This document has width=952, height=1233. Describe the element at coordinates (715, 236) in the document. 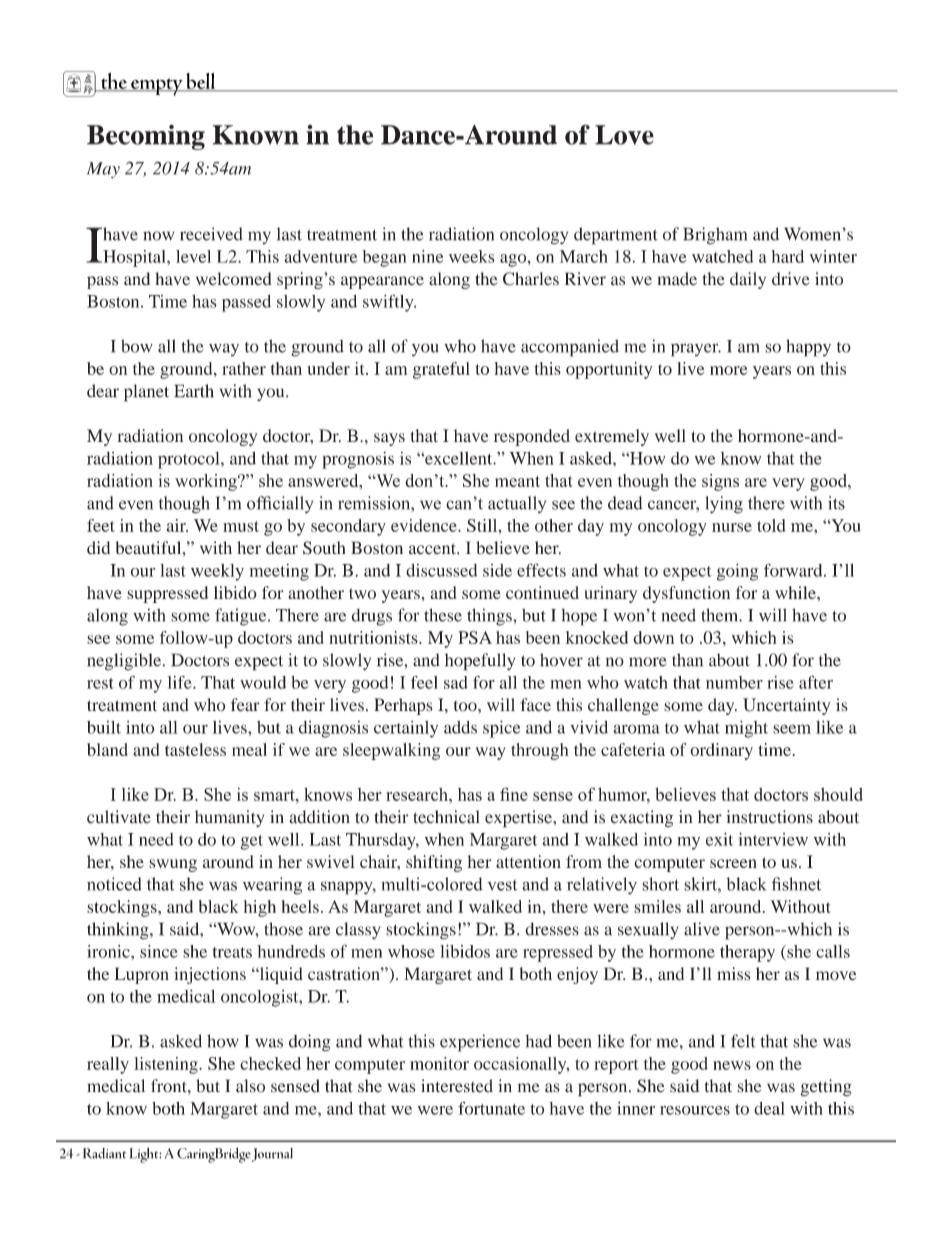

I see `Brigham` at that location.
